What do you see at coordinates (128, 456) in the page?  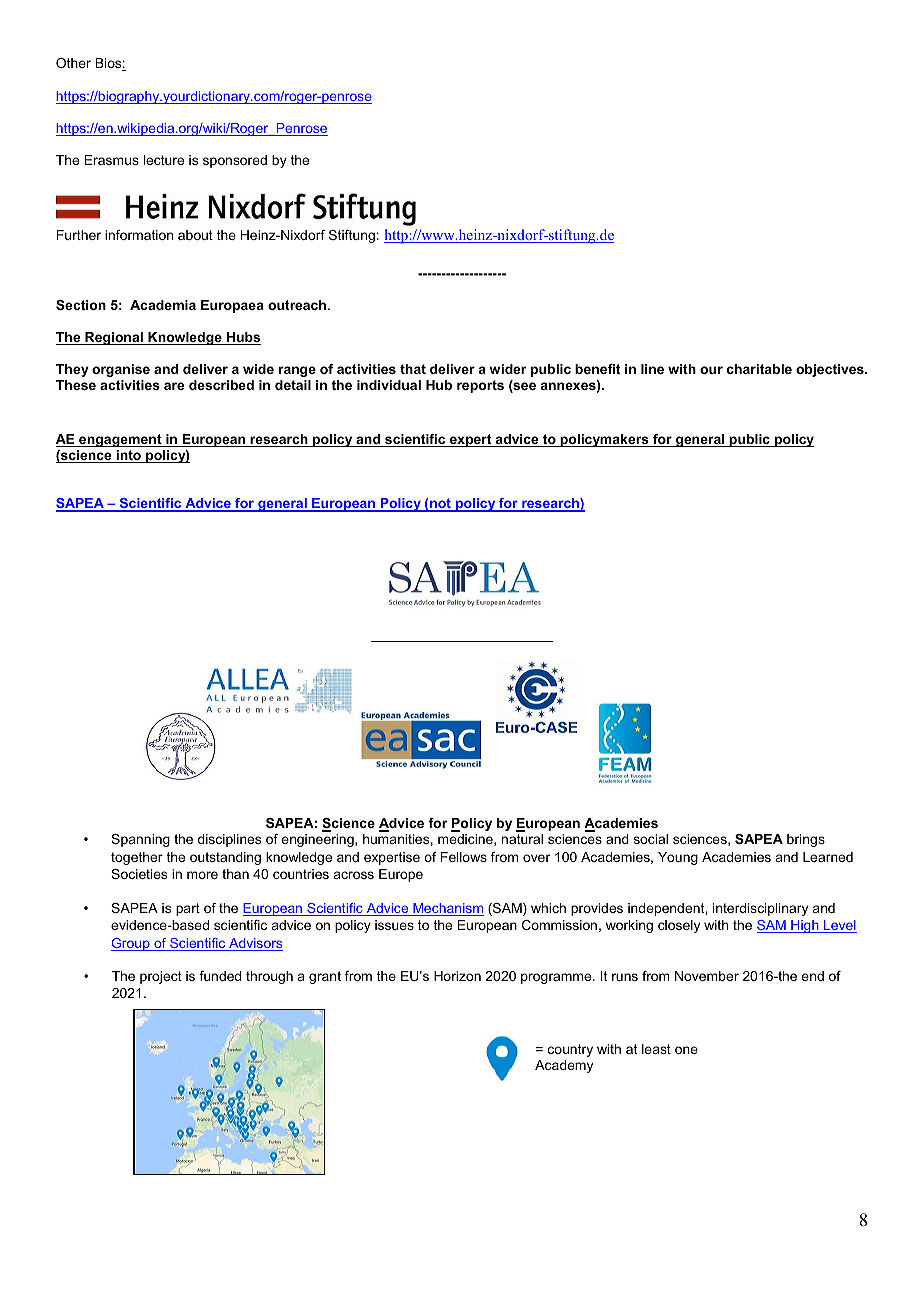 I see `into` at bounding box center [128, 456].
